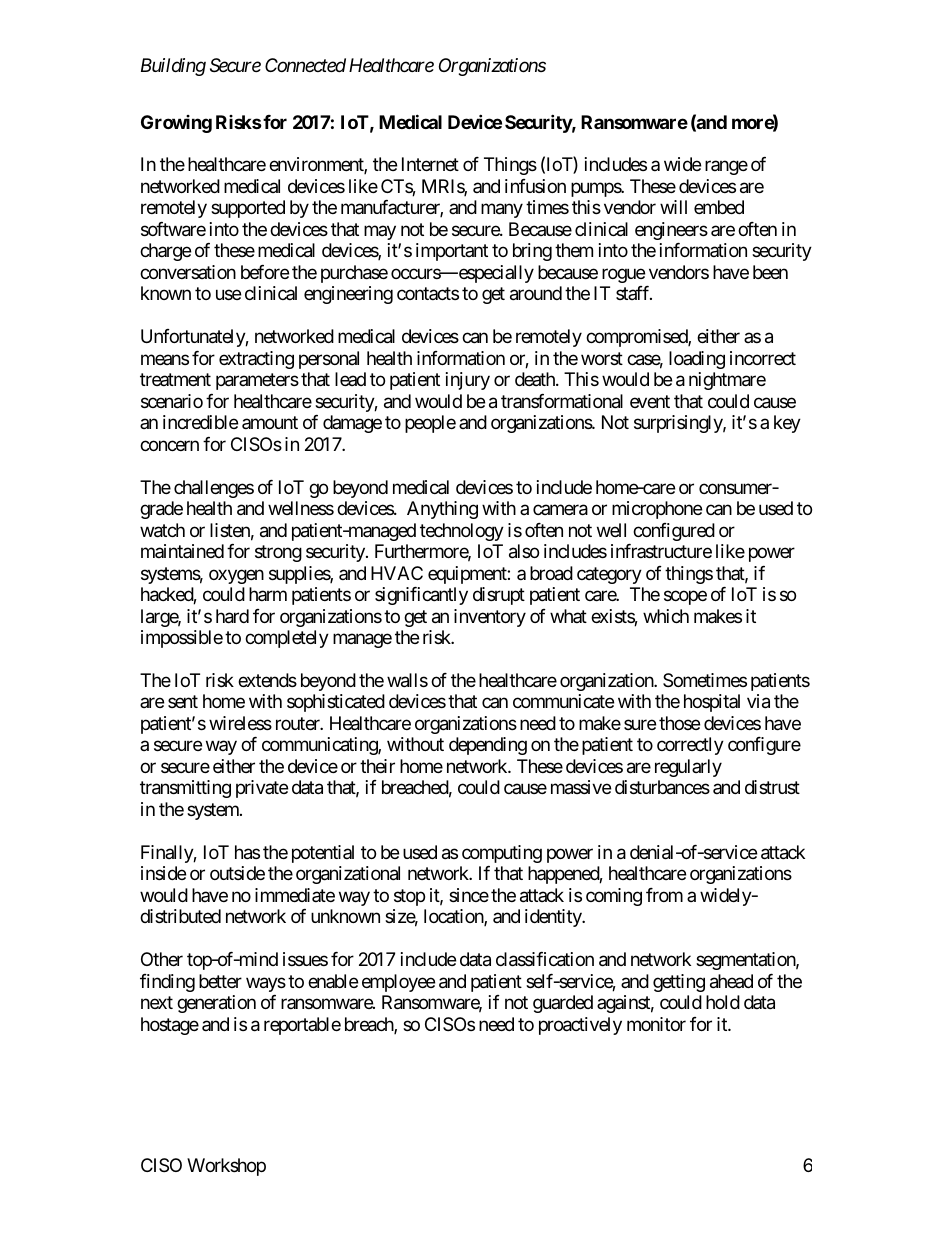 The height and width of the screenshot is (1233, 952). I want to click on scope, so click(685, 597).
